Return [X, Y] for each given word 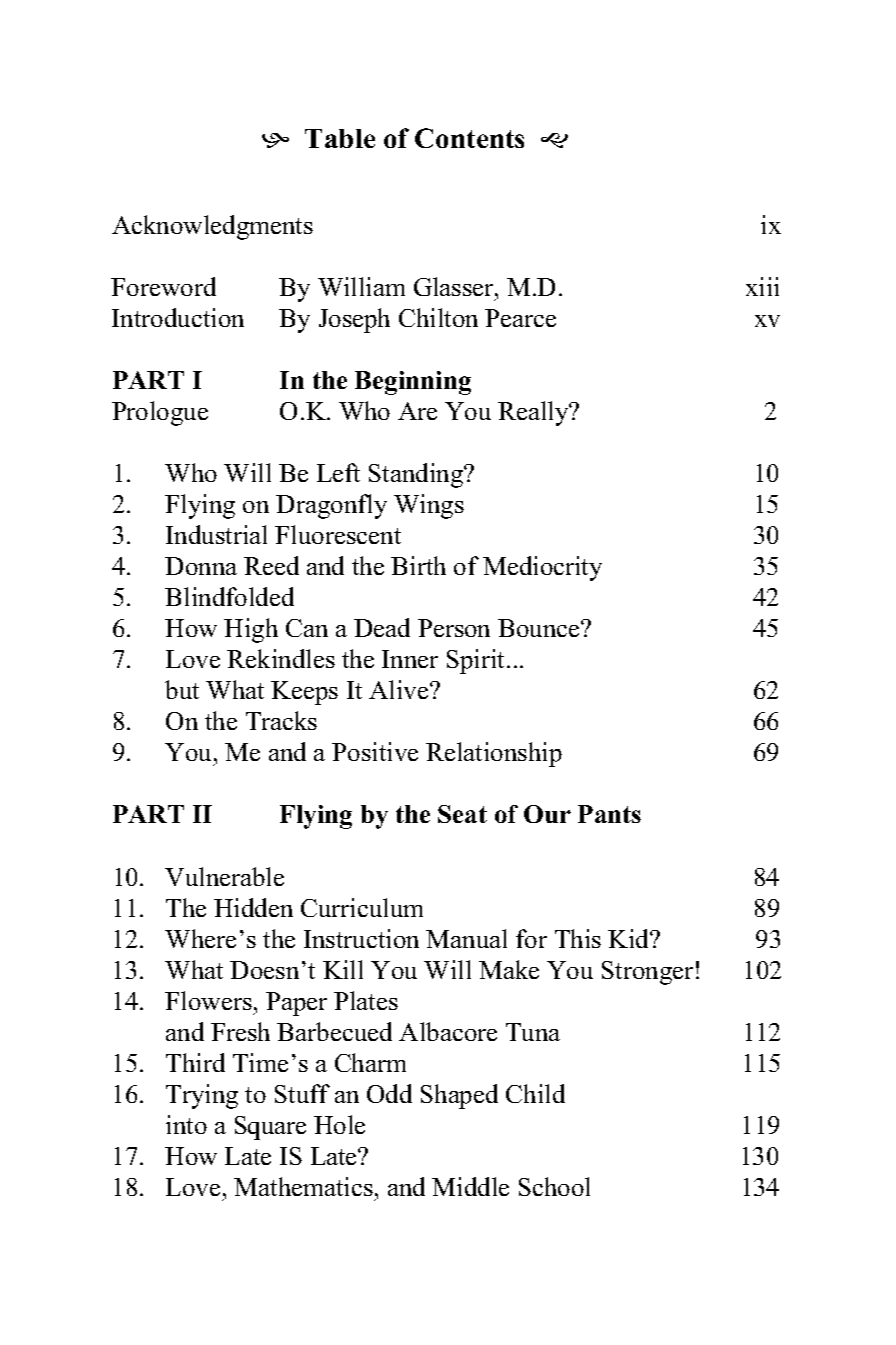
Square [270, 1128]
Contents [469, 138]
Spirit [477, 661]
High [251, 630]
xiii [762, 286]
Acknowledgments [212, 227]
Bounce [540, 628]
